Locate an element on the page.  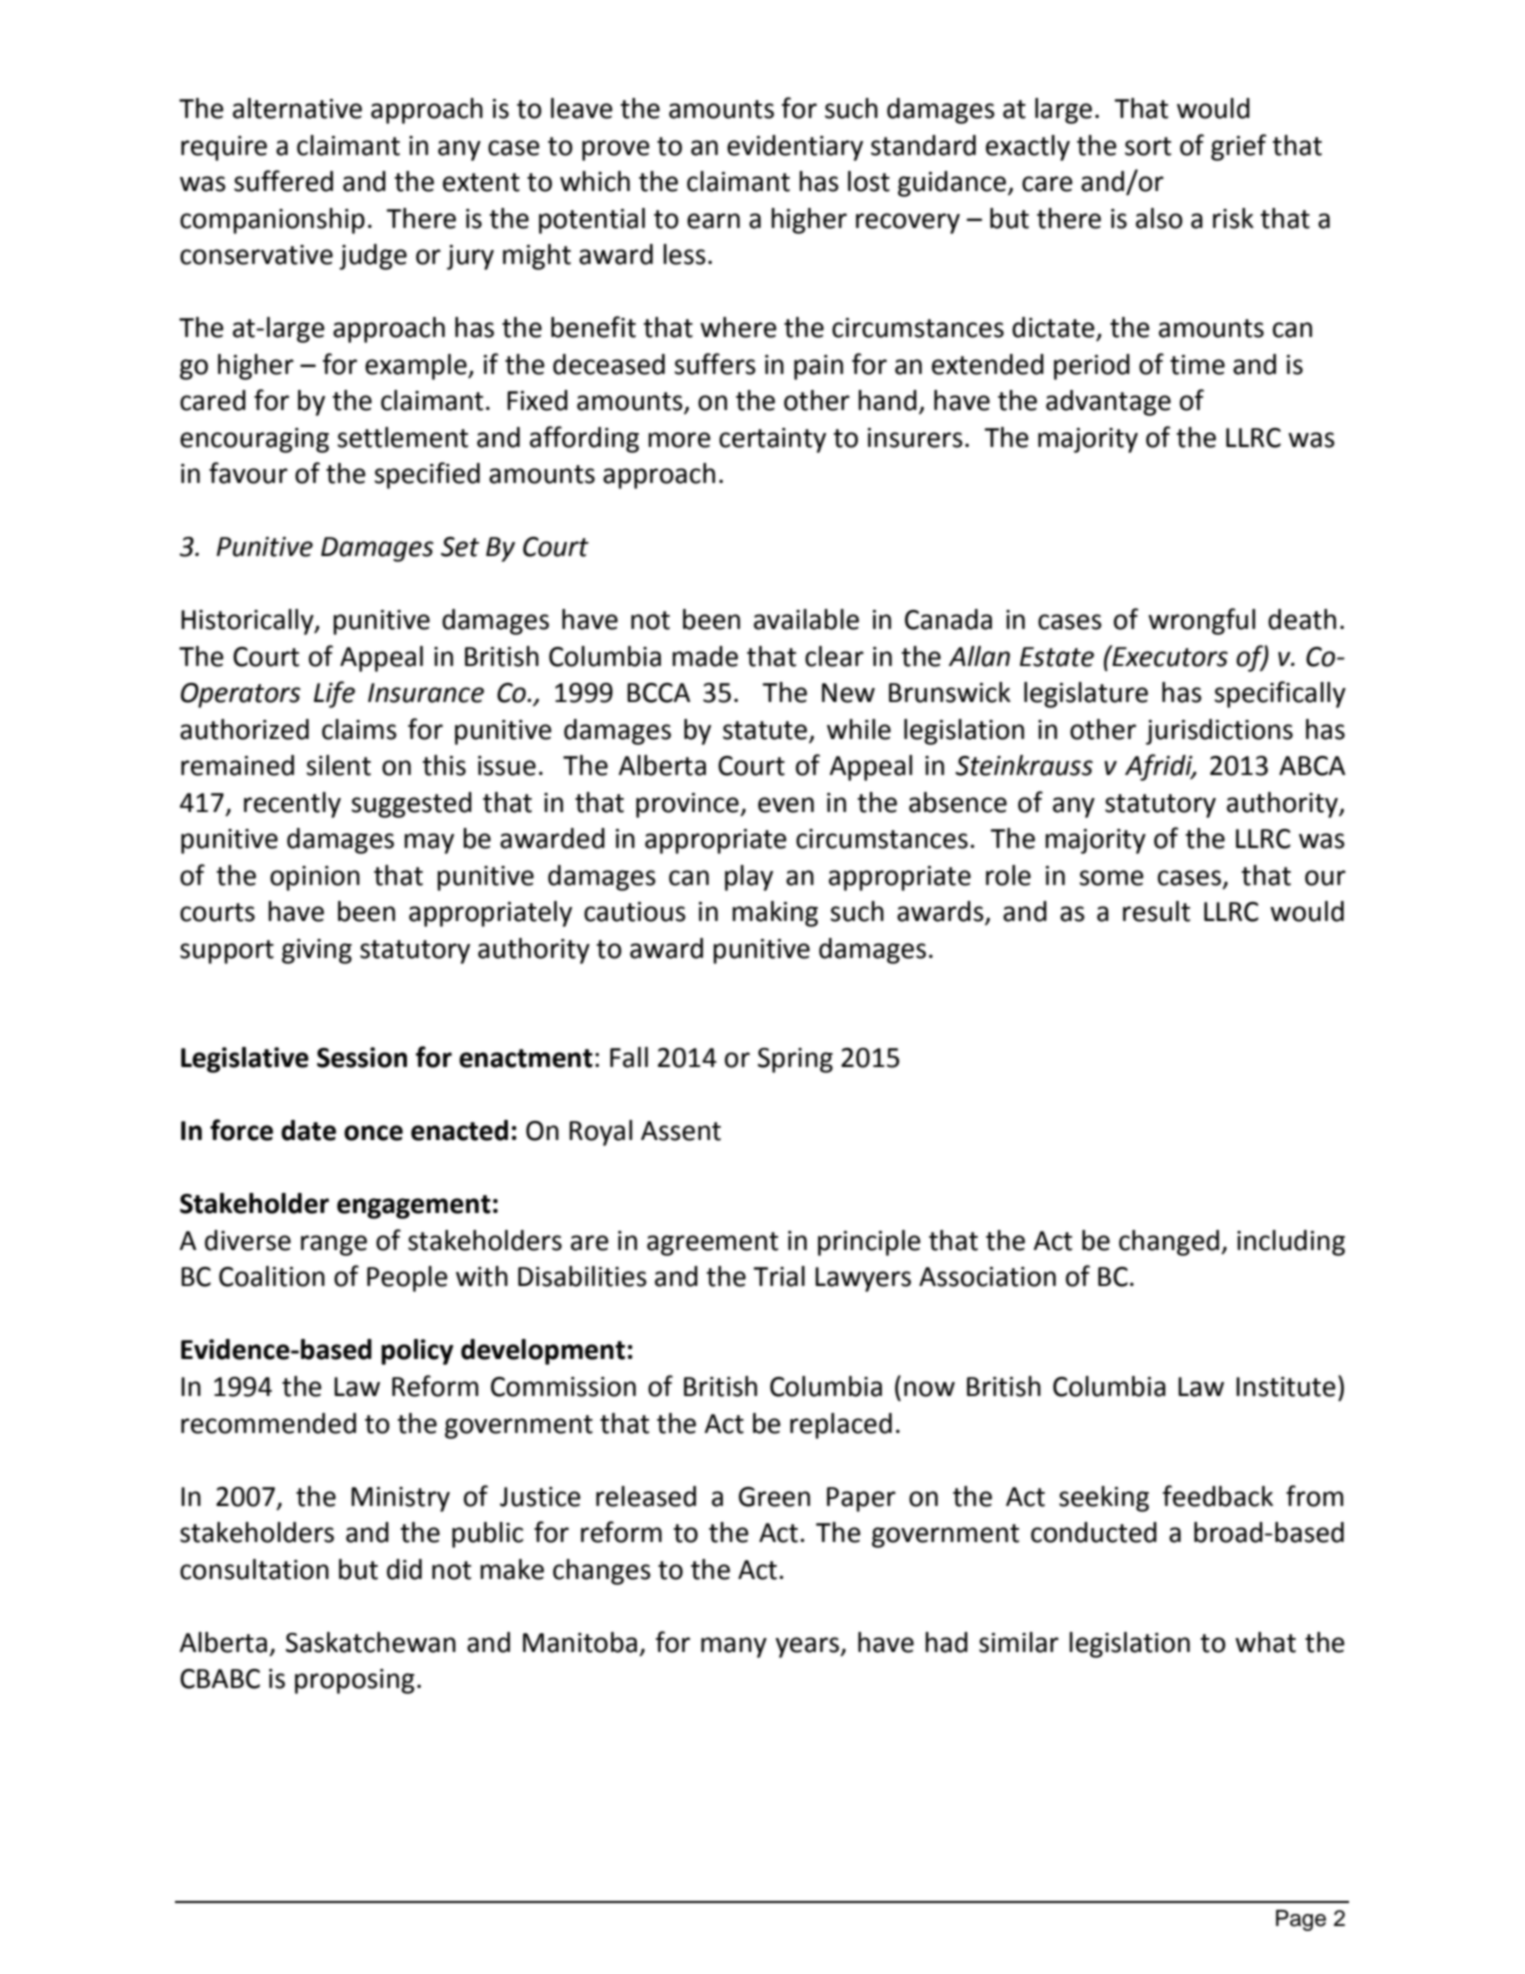
wrongful is located at coordinates (1201, 621).
